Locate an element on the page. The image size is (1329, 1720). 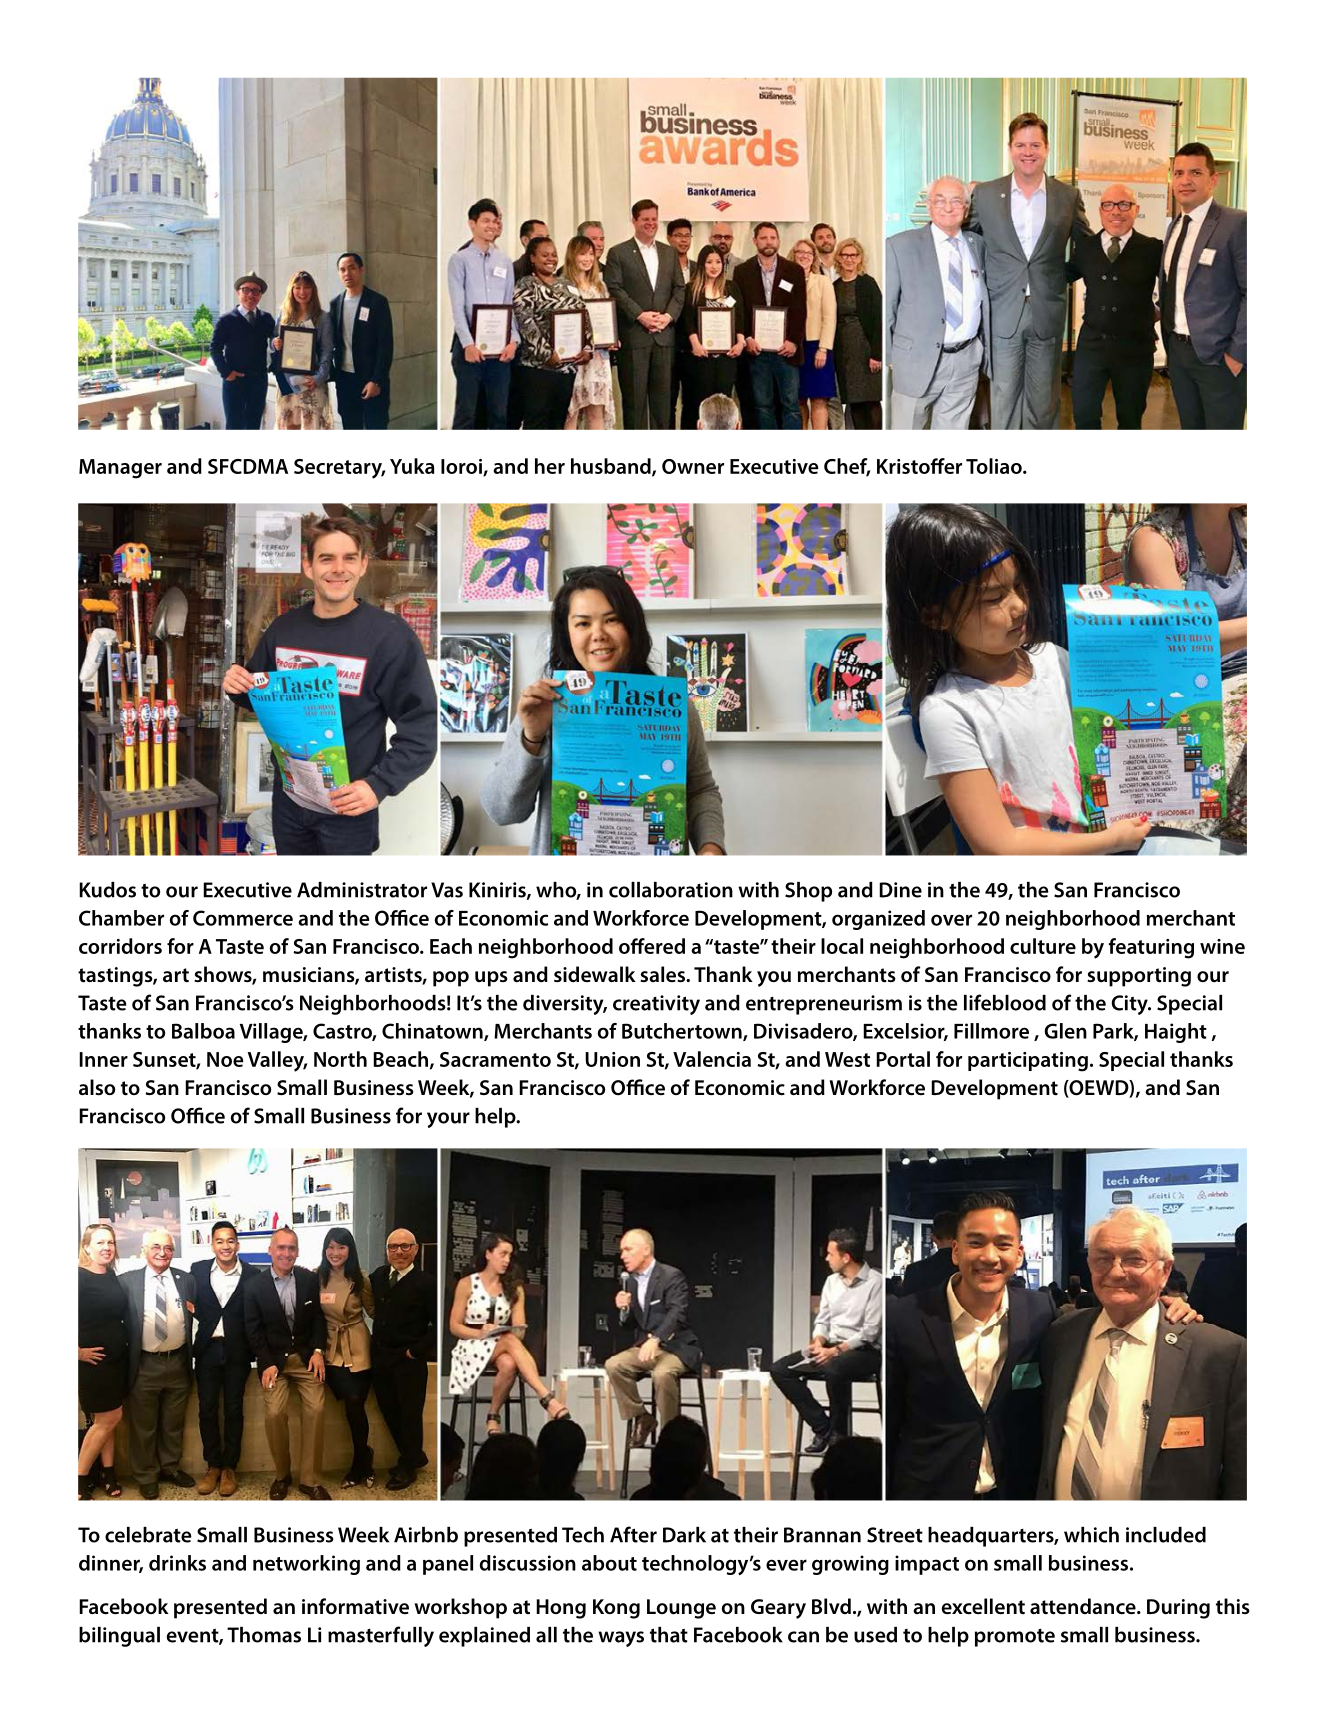
Valencia is located at coordinates (712, 1059).
